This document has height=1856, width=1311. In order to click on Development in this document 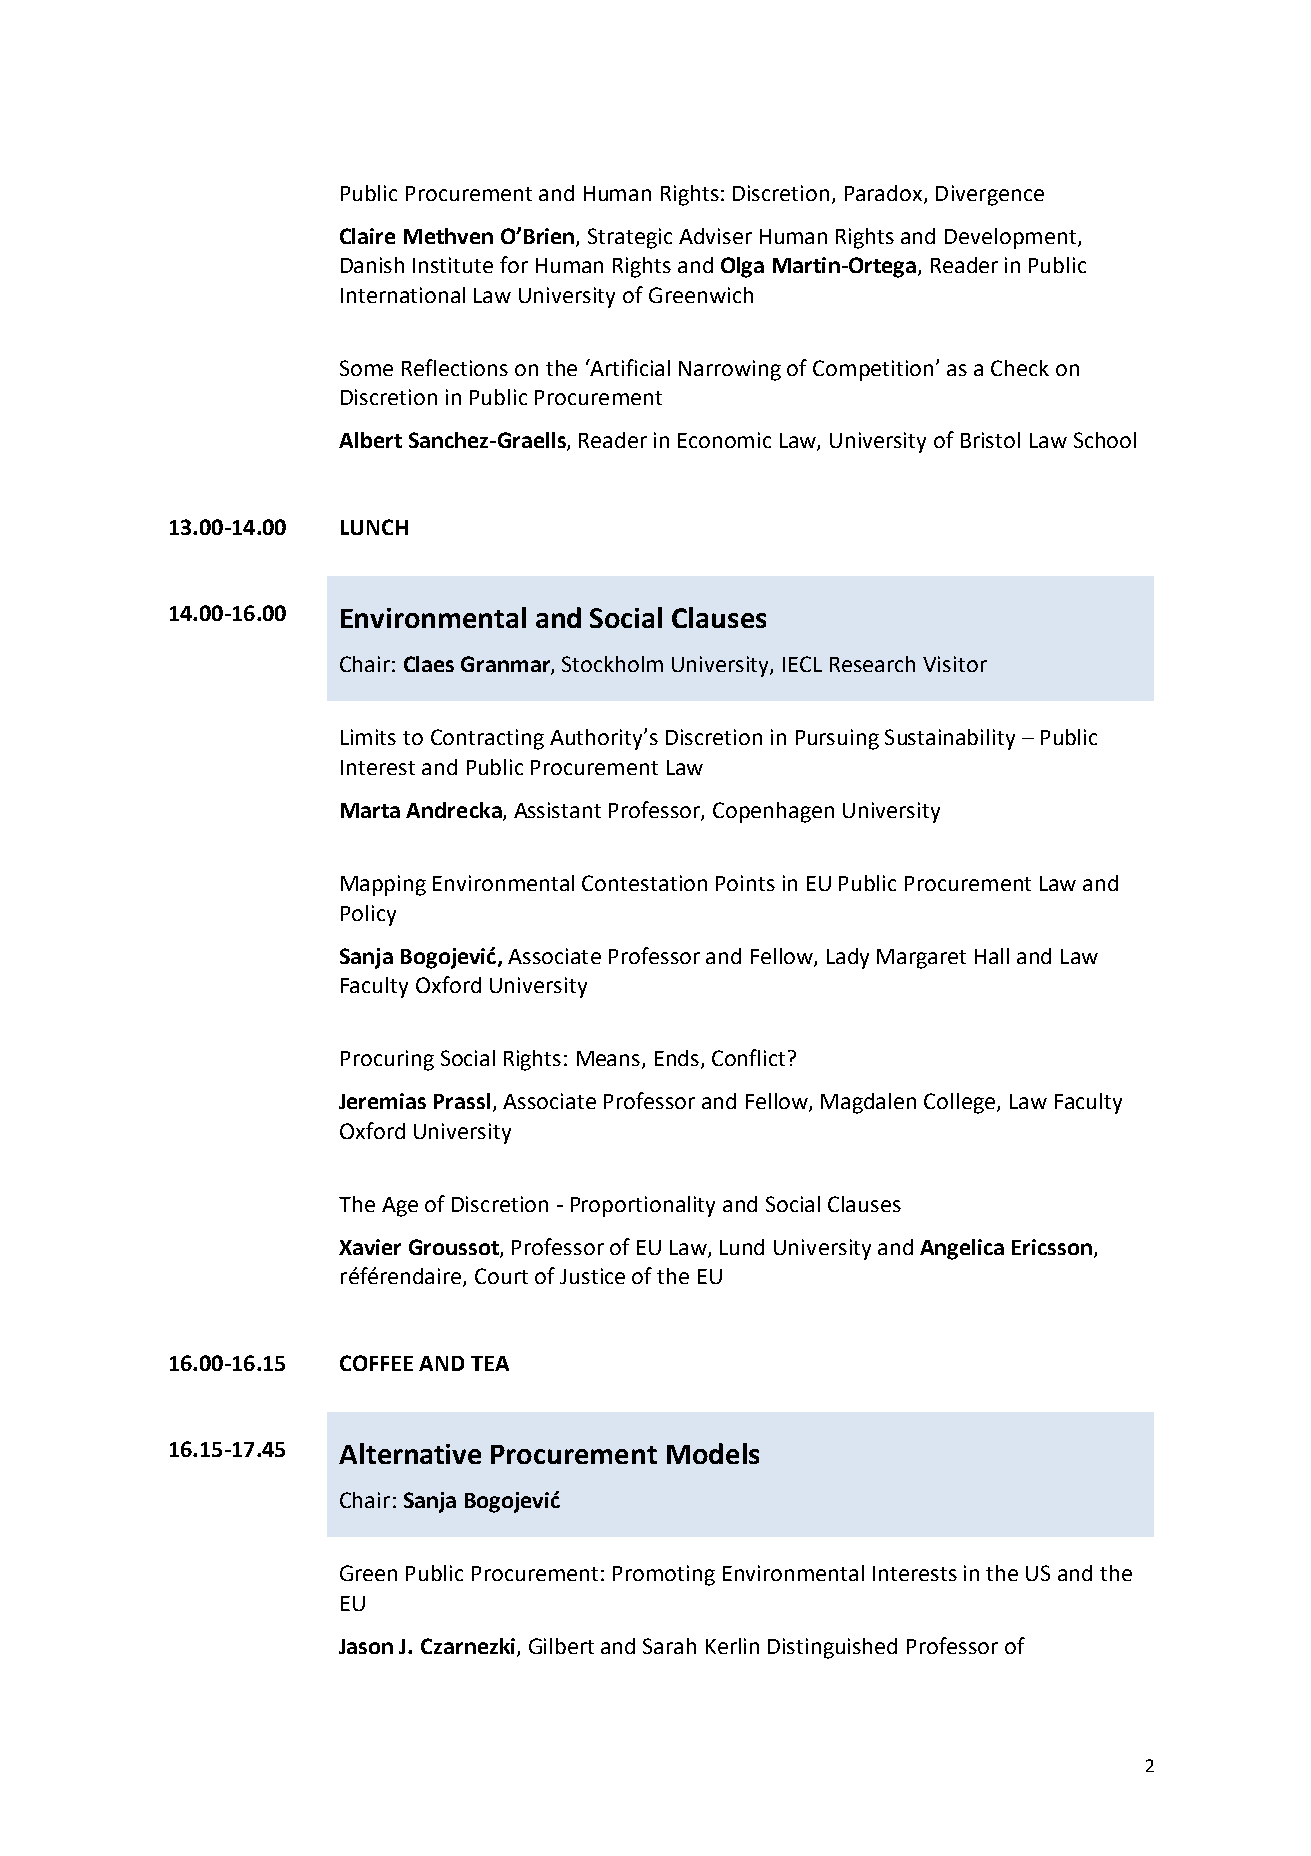, I will do `click(1012, 238)`.
